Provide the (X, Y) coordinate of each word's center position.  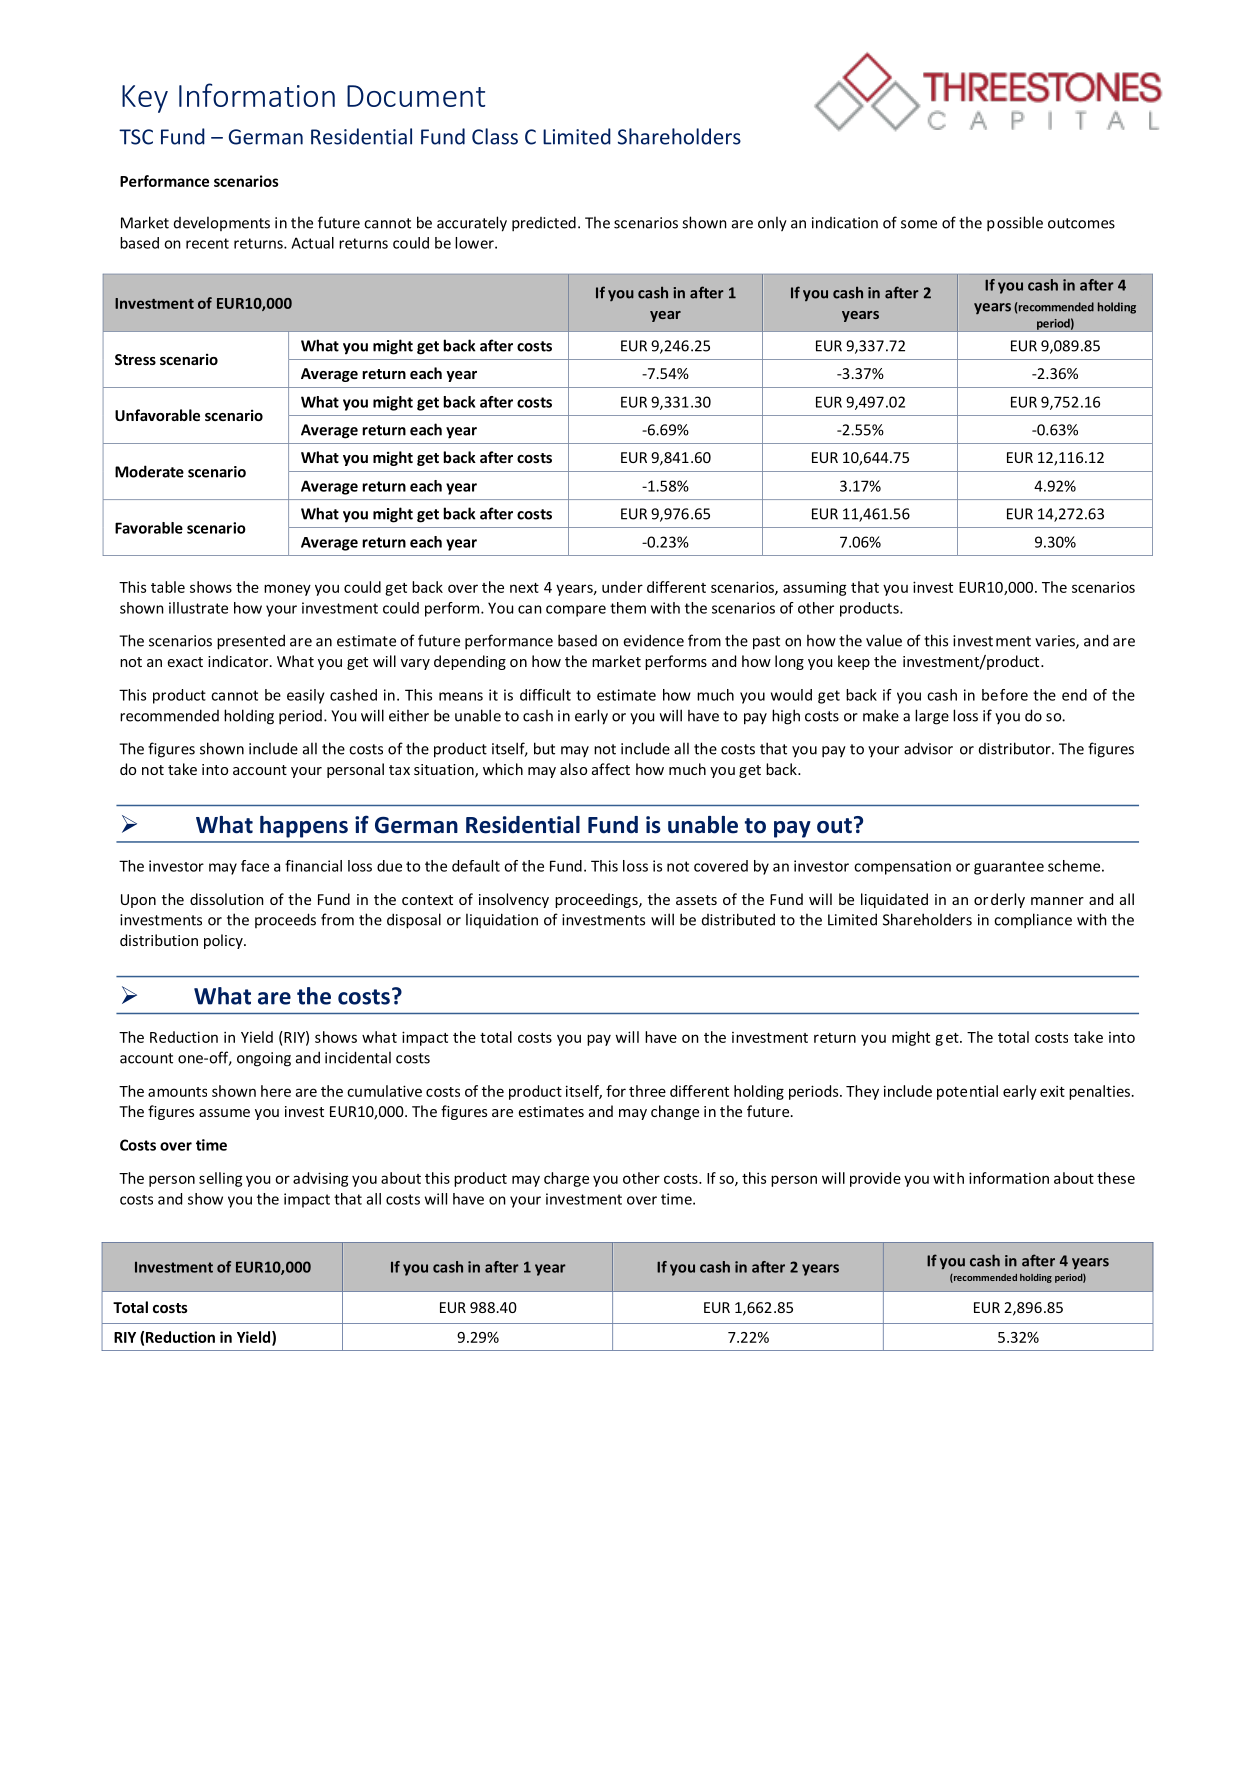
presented (251, 642)
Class (495, 136)
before (1005, 695)
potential (967, 1092)
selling (221, 1179)
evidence (653, 640)
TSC (136, 137)
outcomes (1081, 223)
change (675, 1112)
